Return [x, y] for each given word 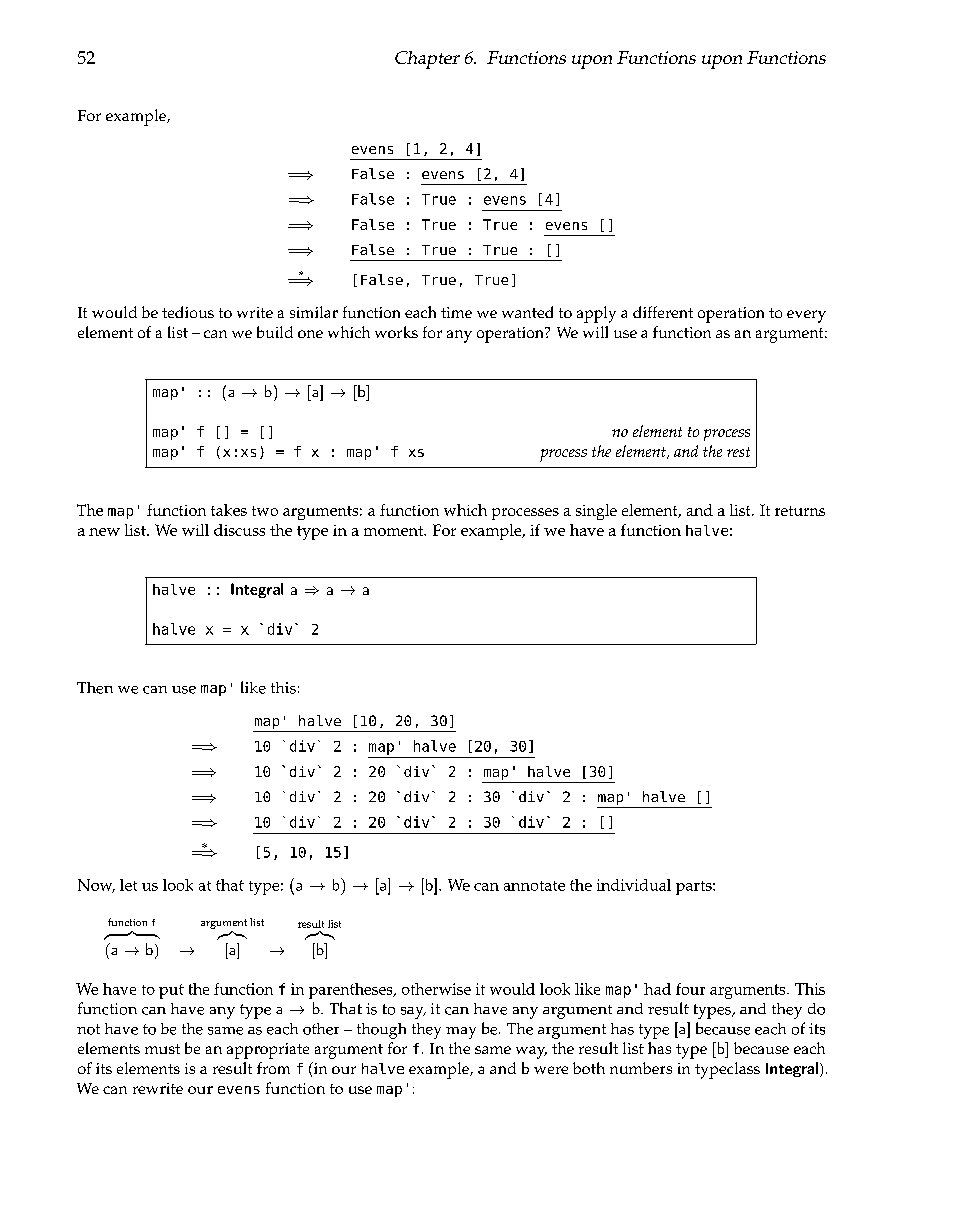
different [663, 312]
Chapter [427, 60]
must [162, 1049]
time [456, 312]
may [461, 1033]
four [690, 989]
